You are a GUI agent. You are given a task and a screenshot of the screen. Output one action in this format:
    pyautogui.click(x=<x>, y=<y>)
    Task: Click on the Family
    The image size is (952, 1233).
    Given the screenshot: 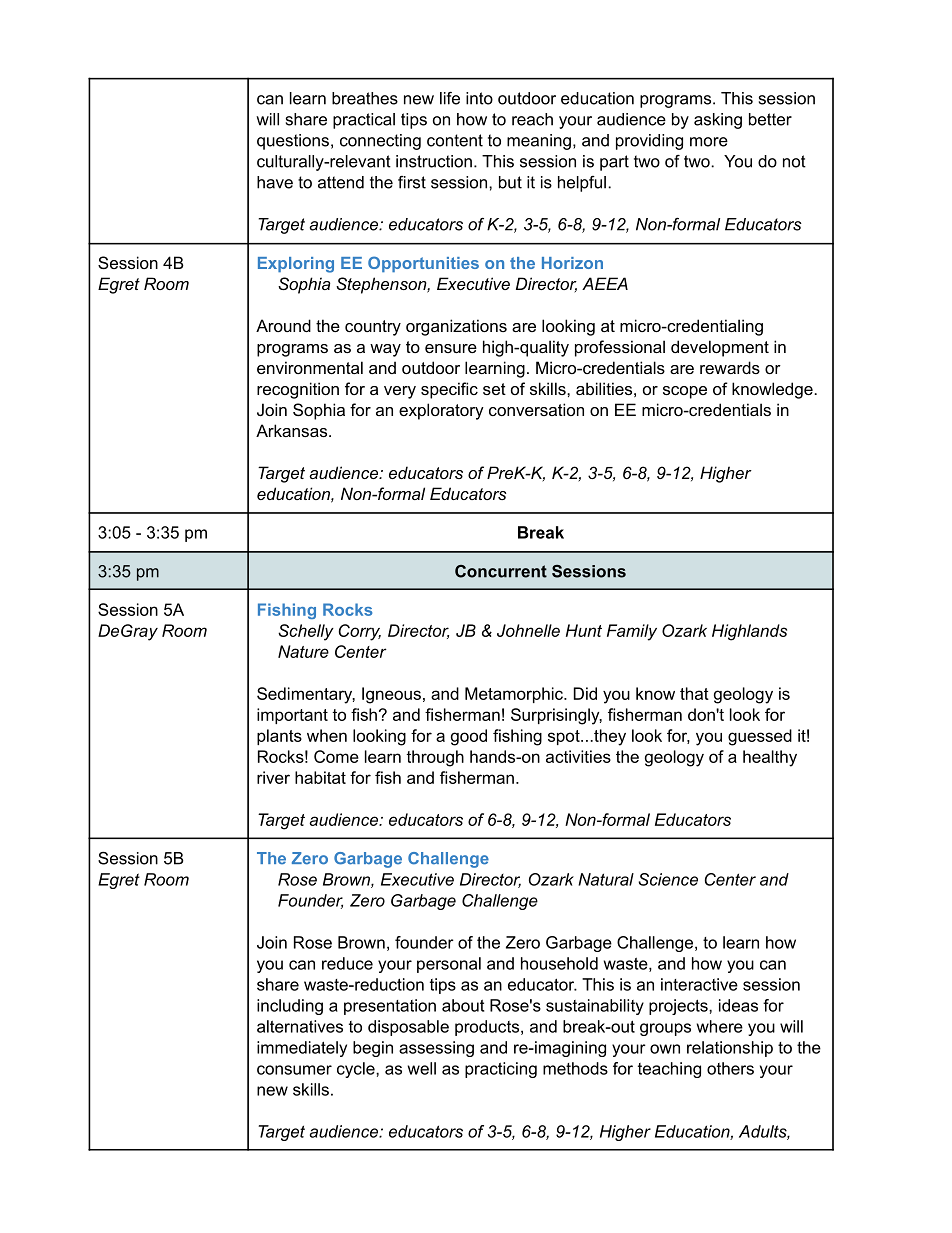 What is the action you would take?
    pyautogui.click(x=632, y=632)
